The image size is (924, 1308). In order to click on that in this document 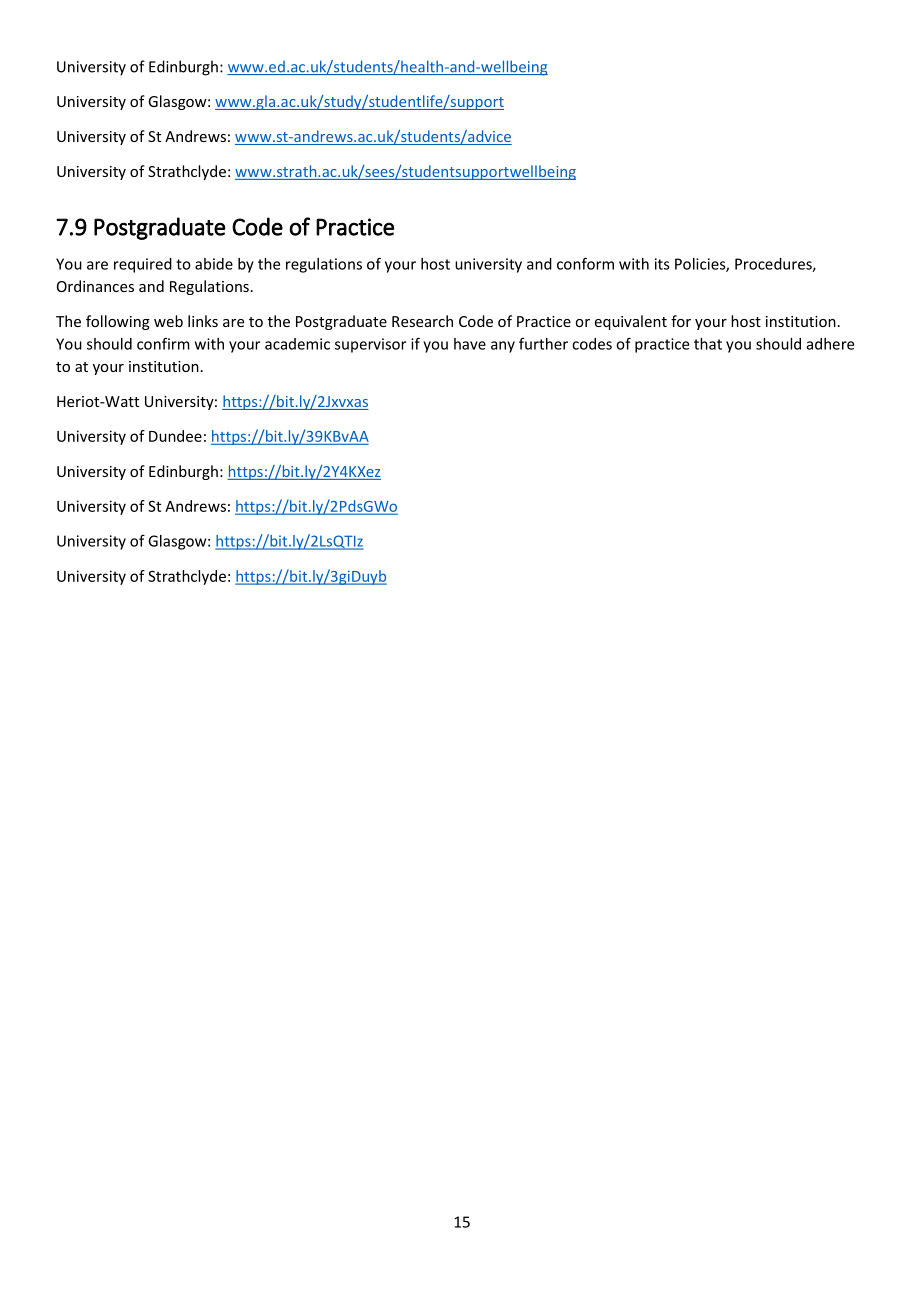, I will do `click(708, 344)`.
